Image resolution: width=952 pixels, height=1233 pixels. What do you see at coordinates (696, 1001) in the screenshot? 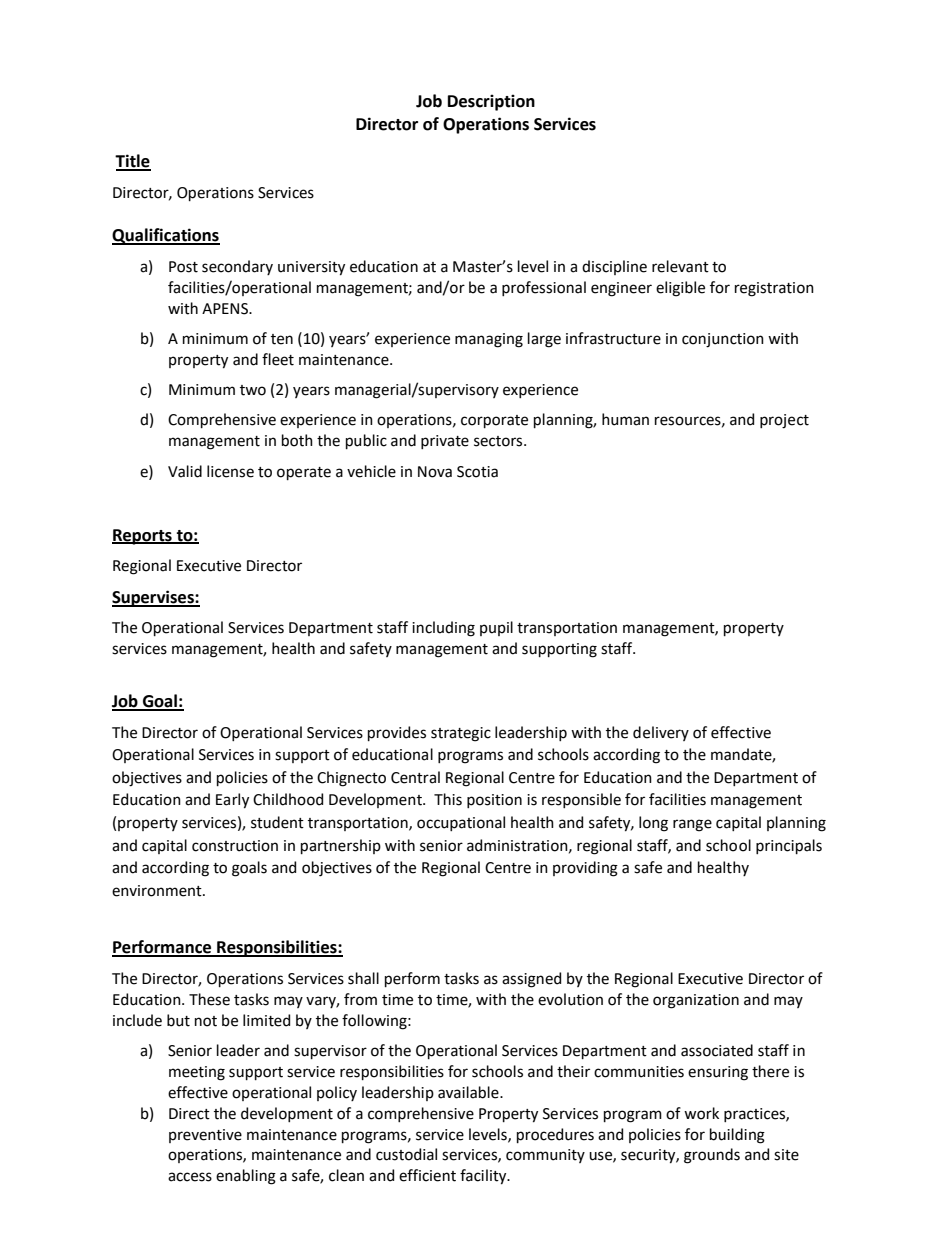
I see `organization` at bounding box center [696, 1001].
